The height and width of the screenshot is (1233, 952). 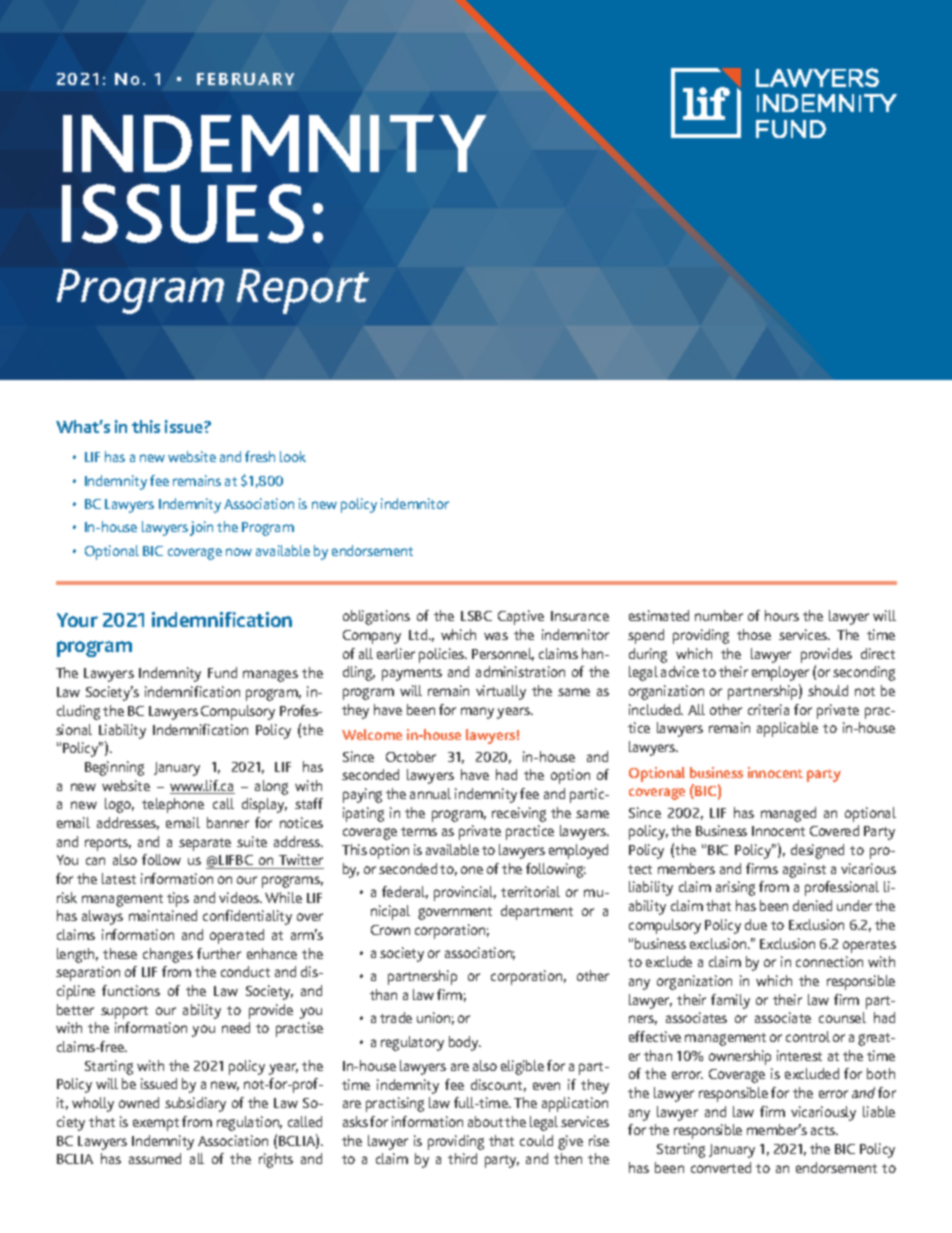 What do you see at coordinates (465, 893) in the screenshot?
I see `provincial` at bounding box center [465, 893].
